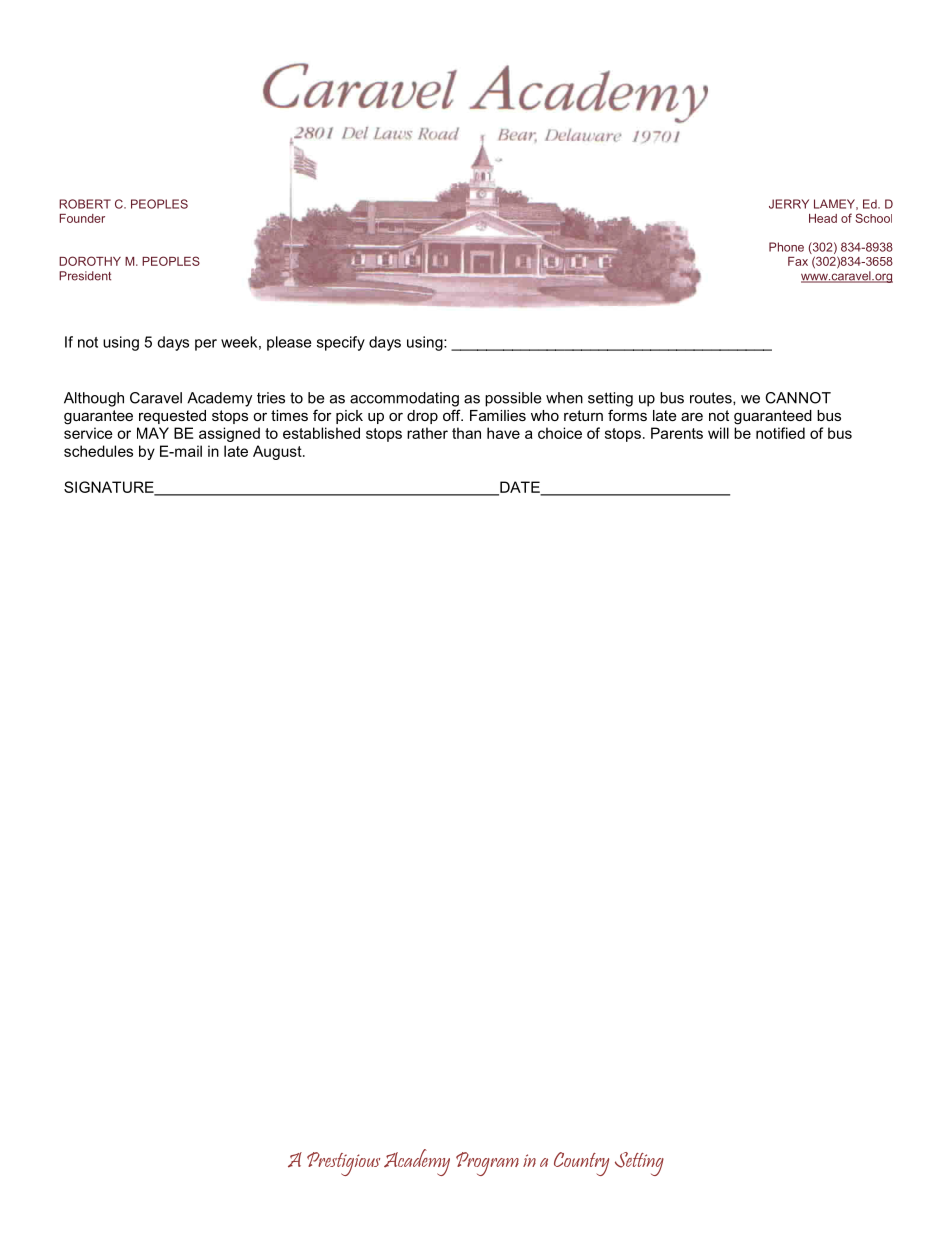  Describe the element at coordinates (487, 1164) in the screenshot. I see `Program` at that location.
